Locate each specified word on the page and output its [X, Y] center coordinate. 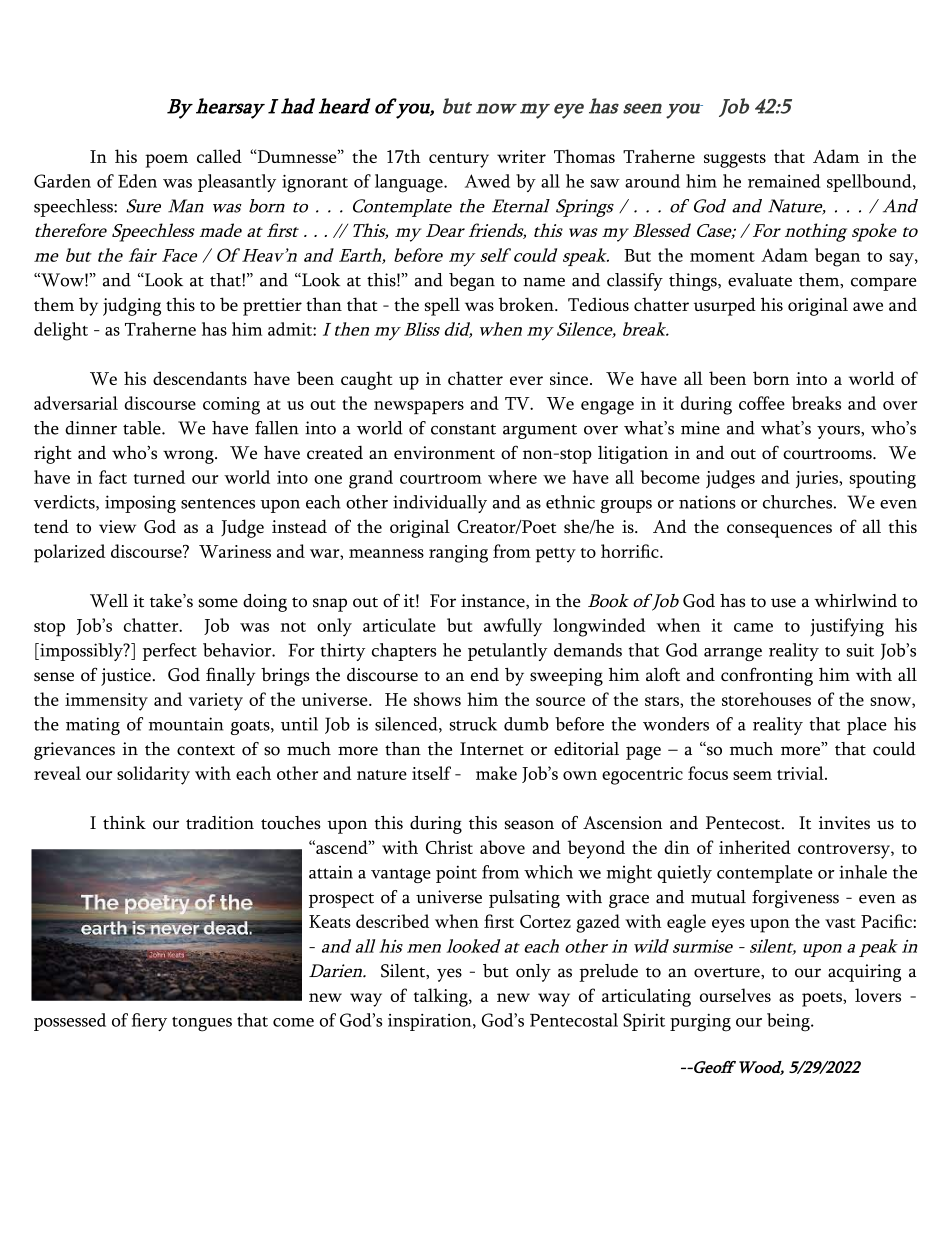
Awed [487, 181]
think [124, 823]
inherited [755, 847]
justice [126, 677]
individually [440, 504]
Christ [449, 847]
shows [437, 699]
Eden [137, 181]
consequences [779, 531]
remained [784, 181]
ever [526, 380]
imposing [140, 504]
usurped [724, 306]
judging [132, 306]
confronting [767, 676]
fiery [149, 1022]
